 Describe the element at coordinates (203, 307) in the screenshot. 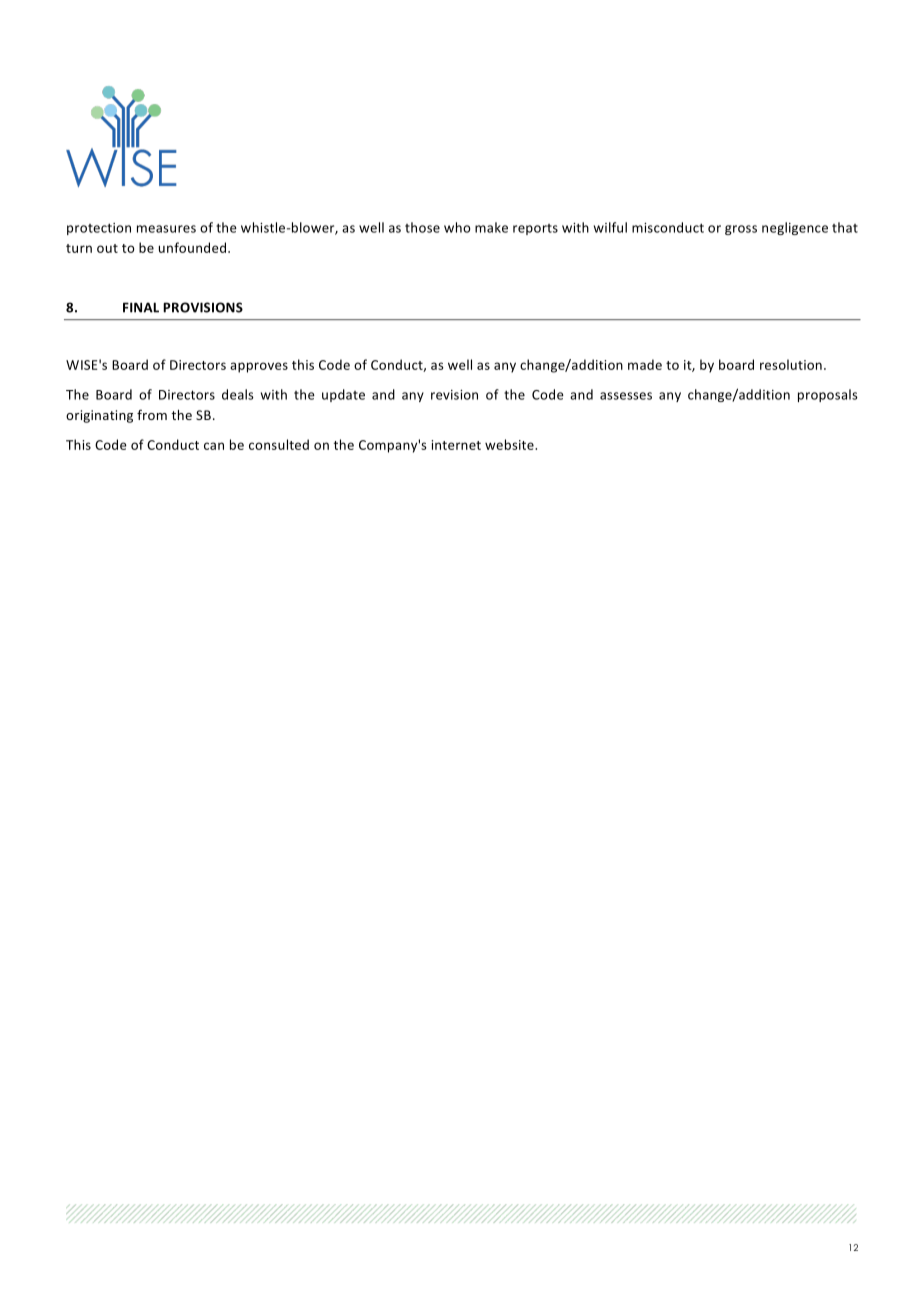

I see `PROVISIONS` at that location.
